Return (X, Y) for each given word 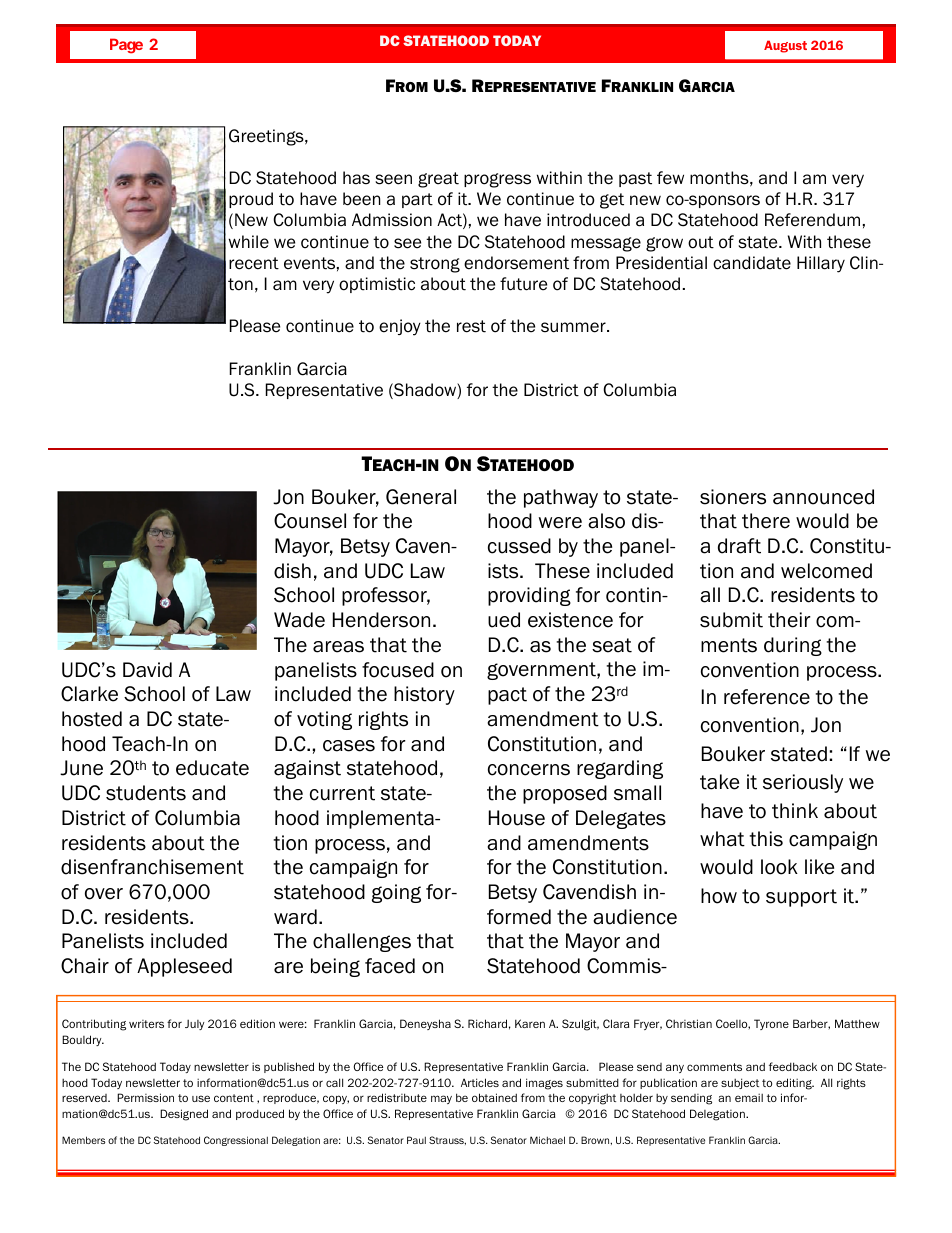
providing (529, 596)
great (438, 180)
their (789, 620)
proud (251, 200)
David (147, 670)
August (785, 46)
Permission (145, 1097)
